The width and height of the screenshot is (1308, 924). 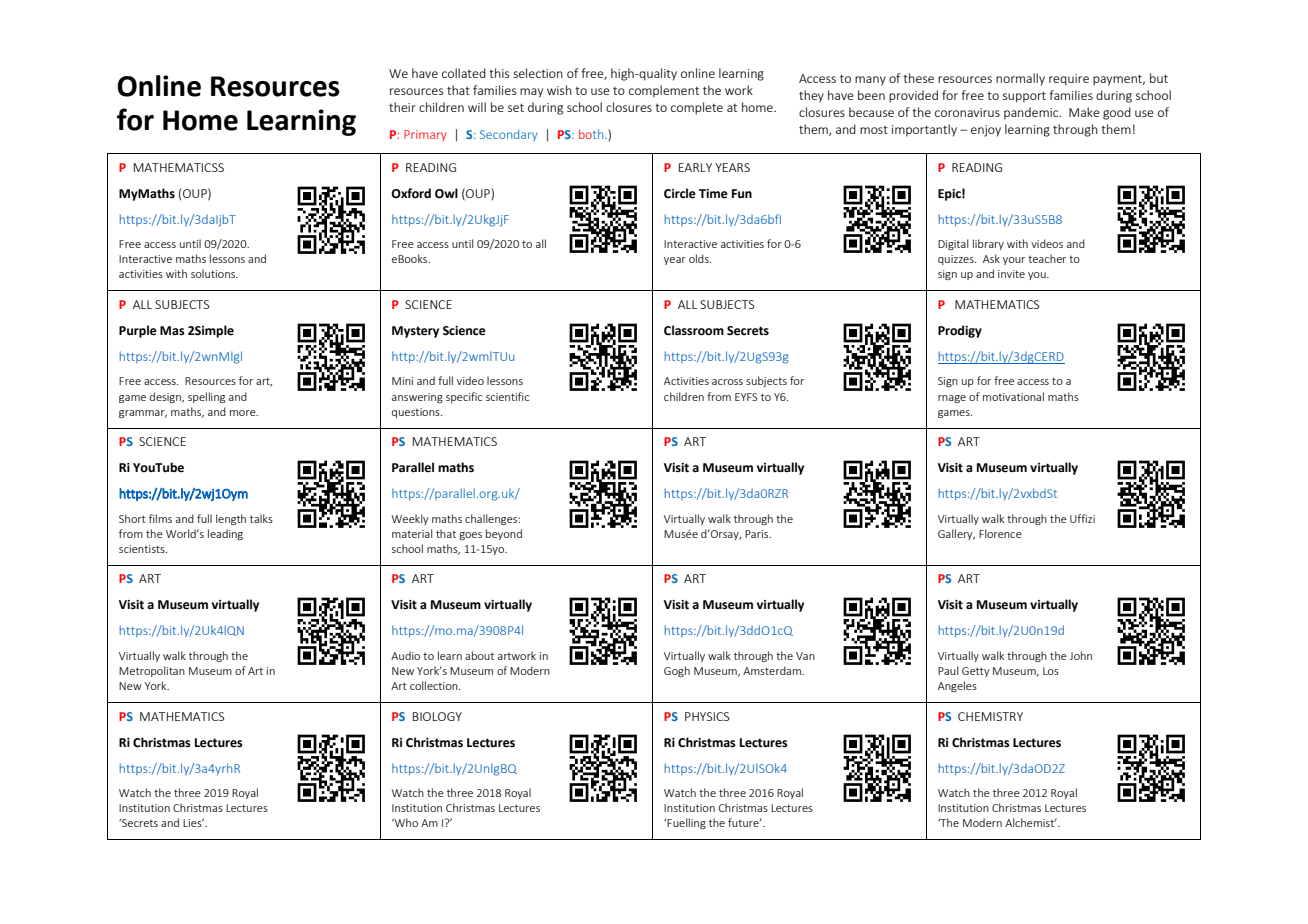 What do you see at coordinates (664, 91) in the screenshot?
I see `complement` at bounding box center [664, 91].
